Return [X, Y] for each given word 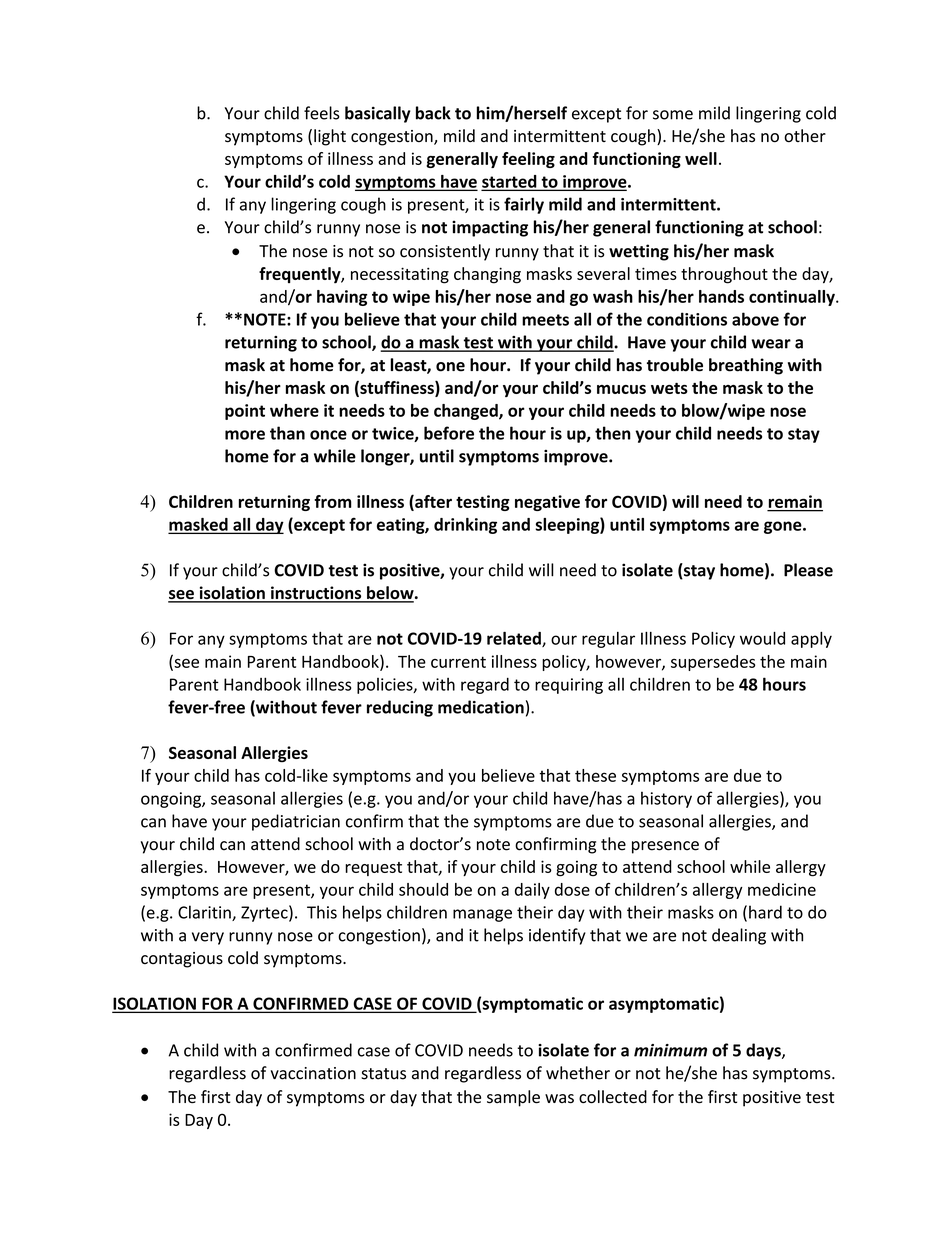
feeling [528, 160]
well [701, 158]
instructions [316, 594]
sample [513, 1098]
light [330, 137]
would [762, 638]
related [515, 639]
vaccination [313, 1073]
